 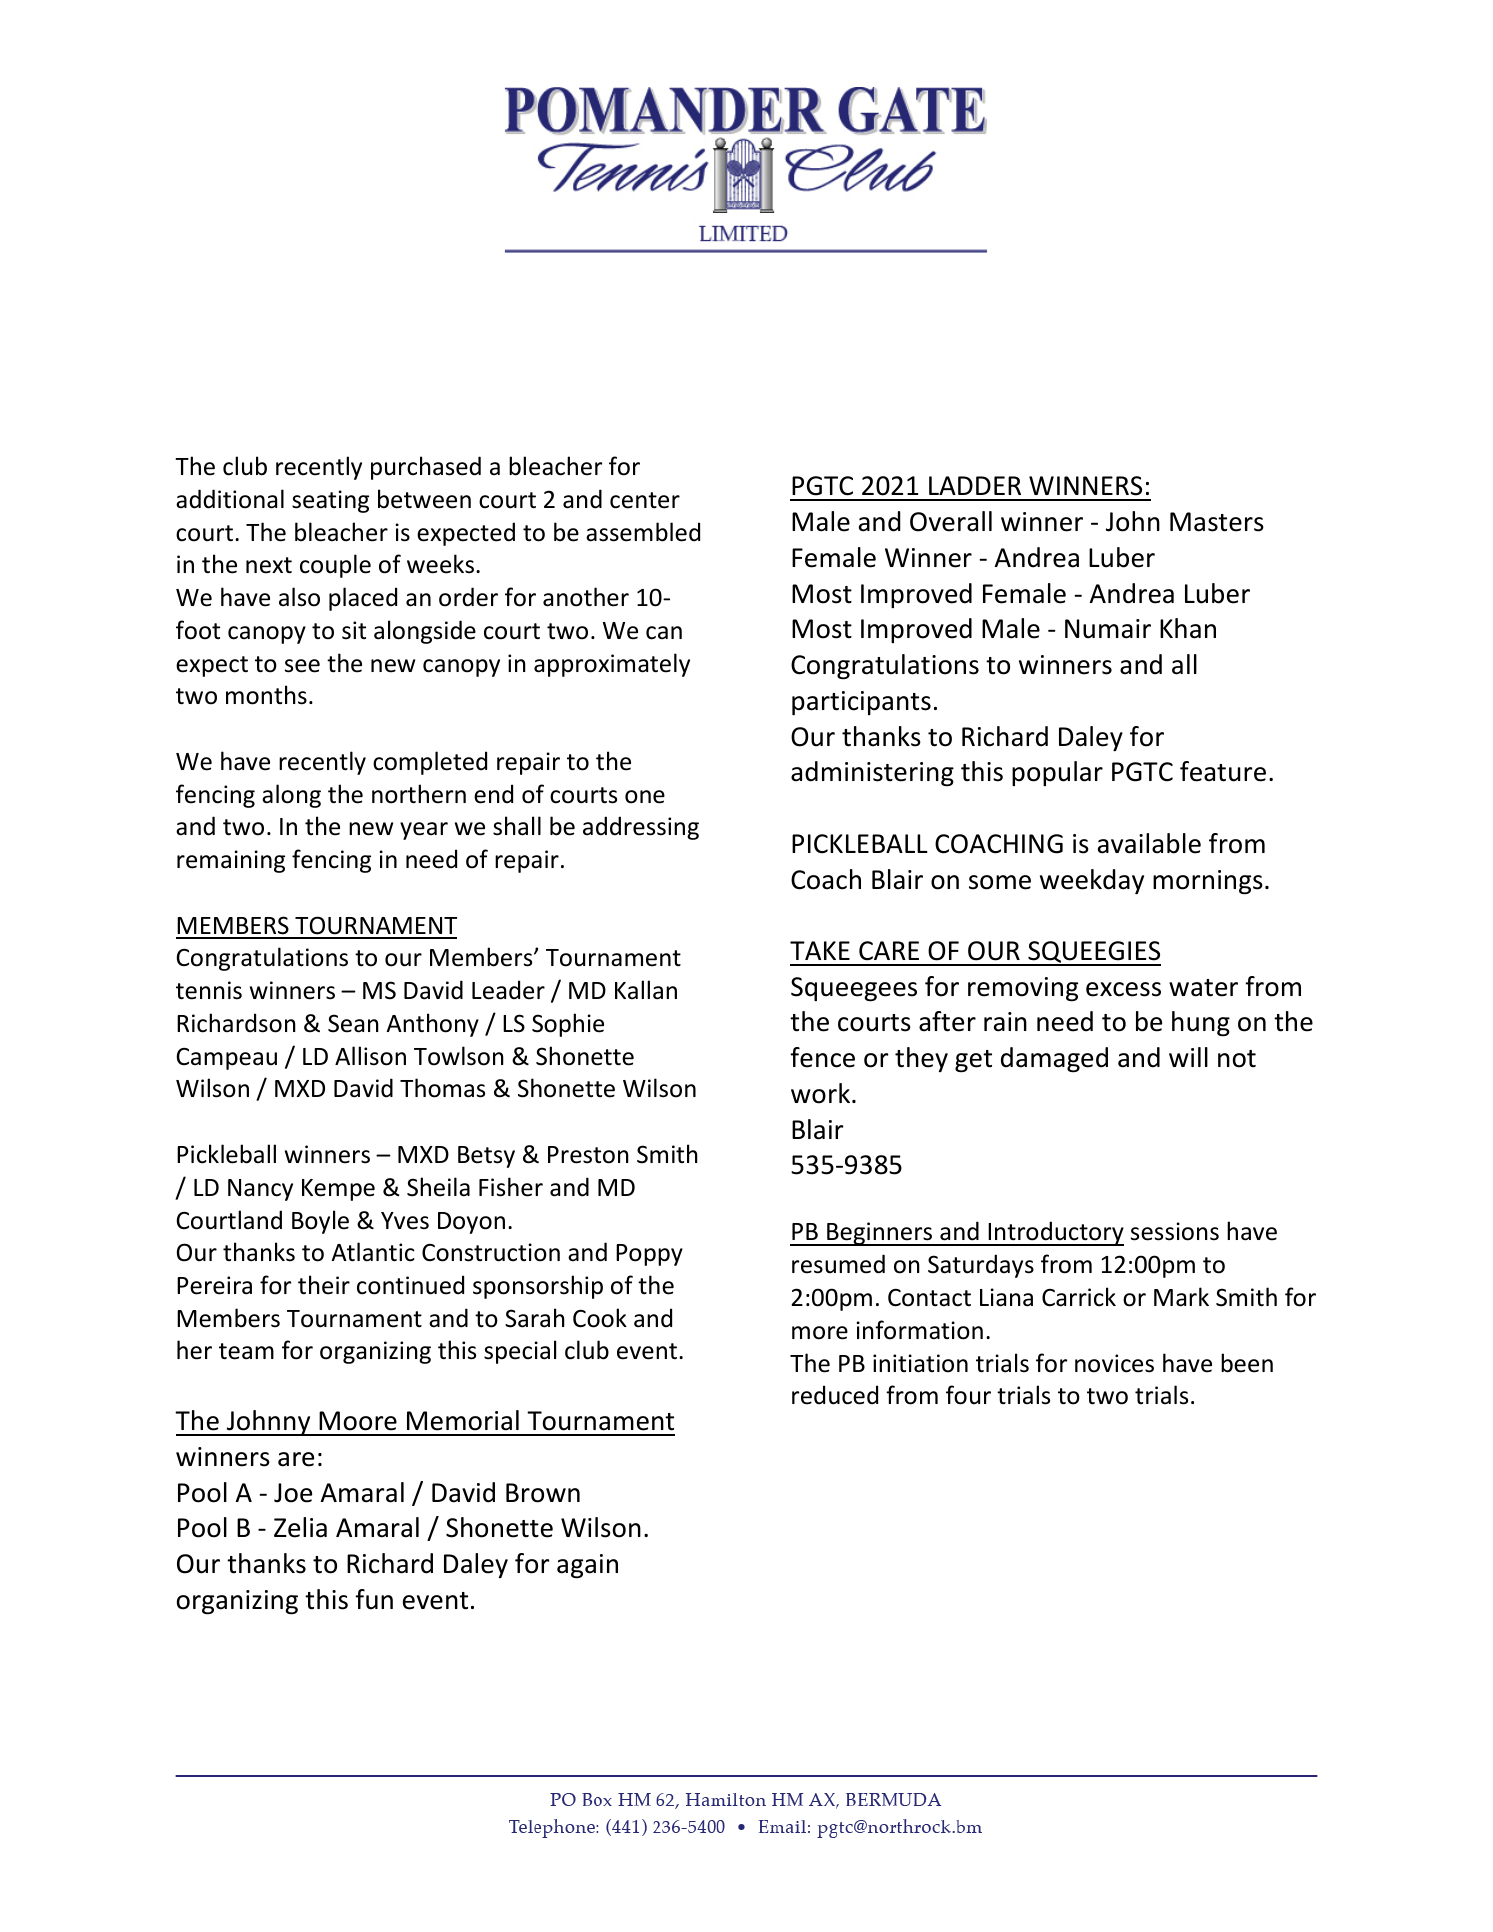 What do you see at coordinates (324, 1285) in the screenshot?
I see `their` at bounding box center [324, 1285].
